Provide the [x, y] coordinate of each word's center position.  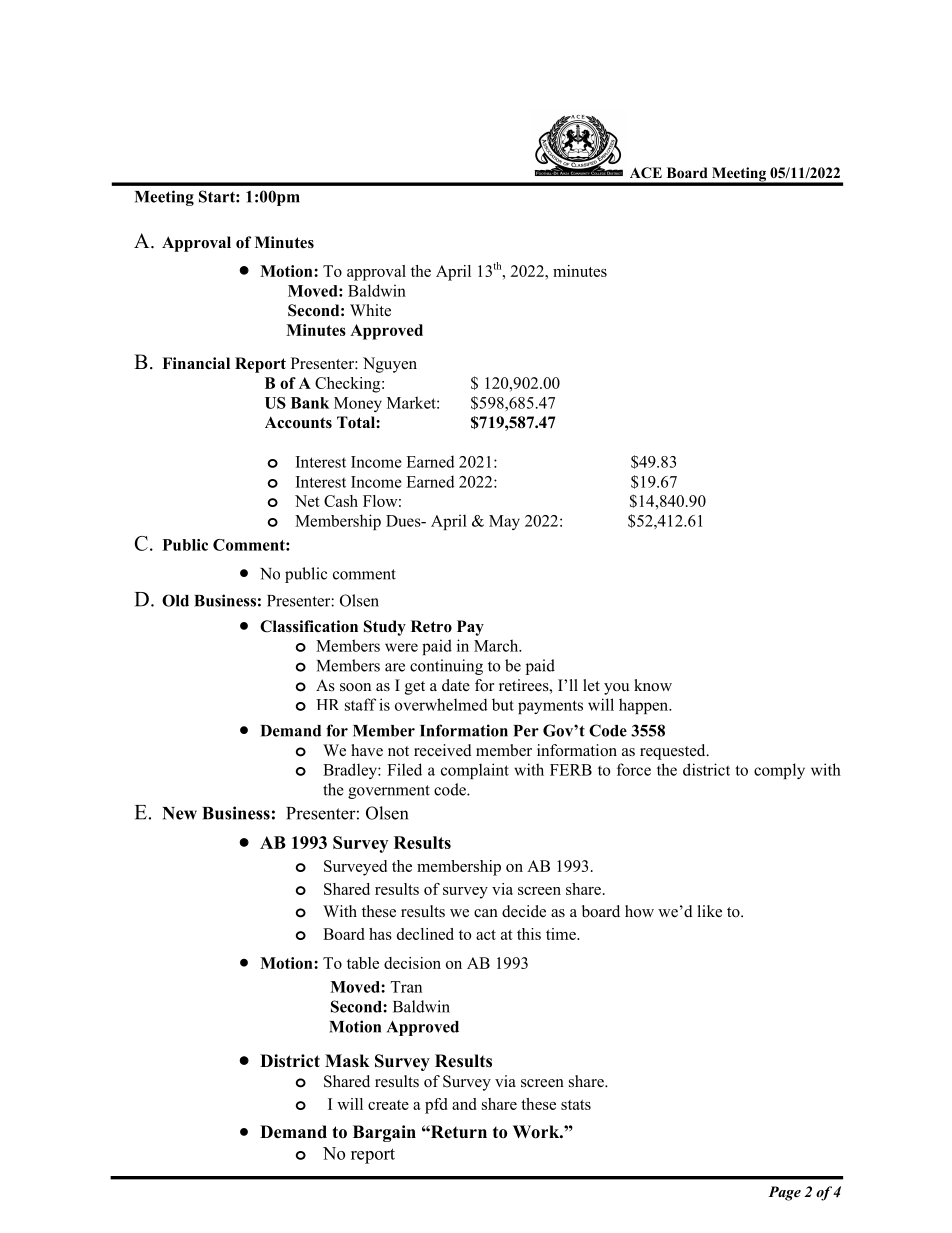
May [504, 522]
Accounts [298, 422]
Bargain [384, 1133]
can [486, 913]
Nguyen [390, 365]
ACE [646, 173]
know [653, 685]
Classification [309, 626]
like [710, 911]
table [363, 963]
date [456, 685]
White [370, 310]
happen [645, 706]
